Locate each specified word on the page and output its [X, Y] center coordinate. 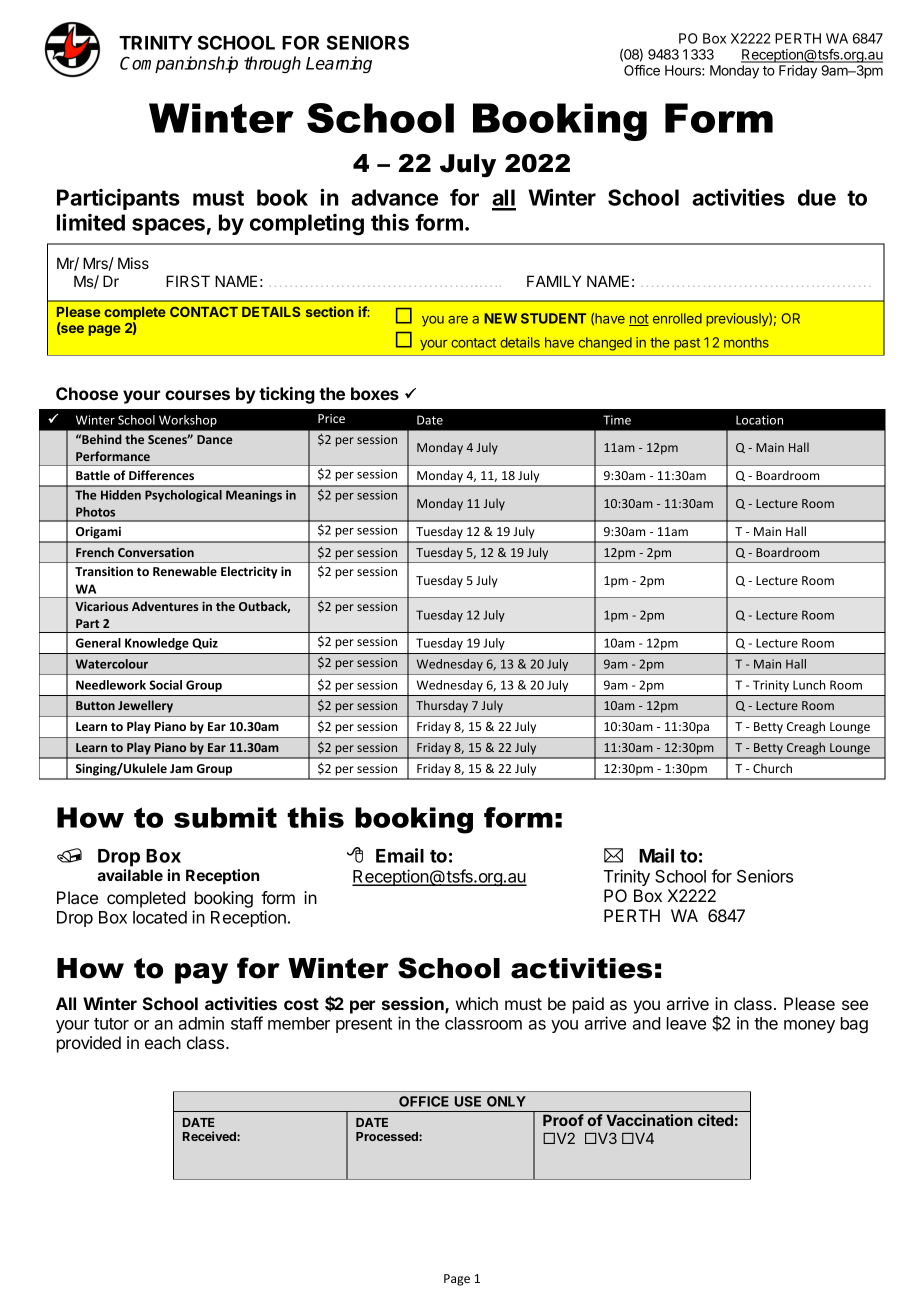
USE [468, 1101]
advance [394, 197]
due [817, 197]
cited [715, 1120]
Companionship [179, 64]
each [163, 1042]
